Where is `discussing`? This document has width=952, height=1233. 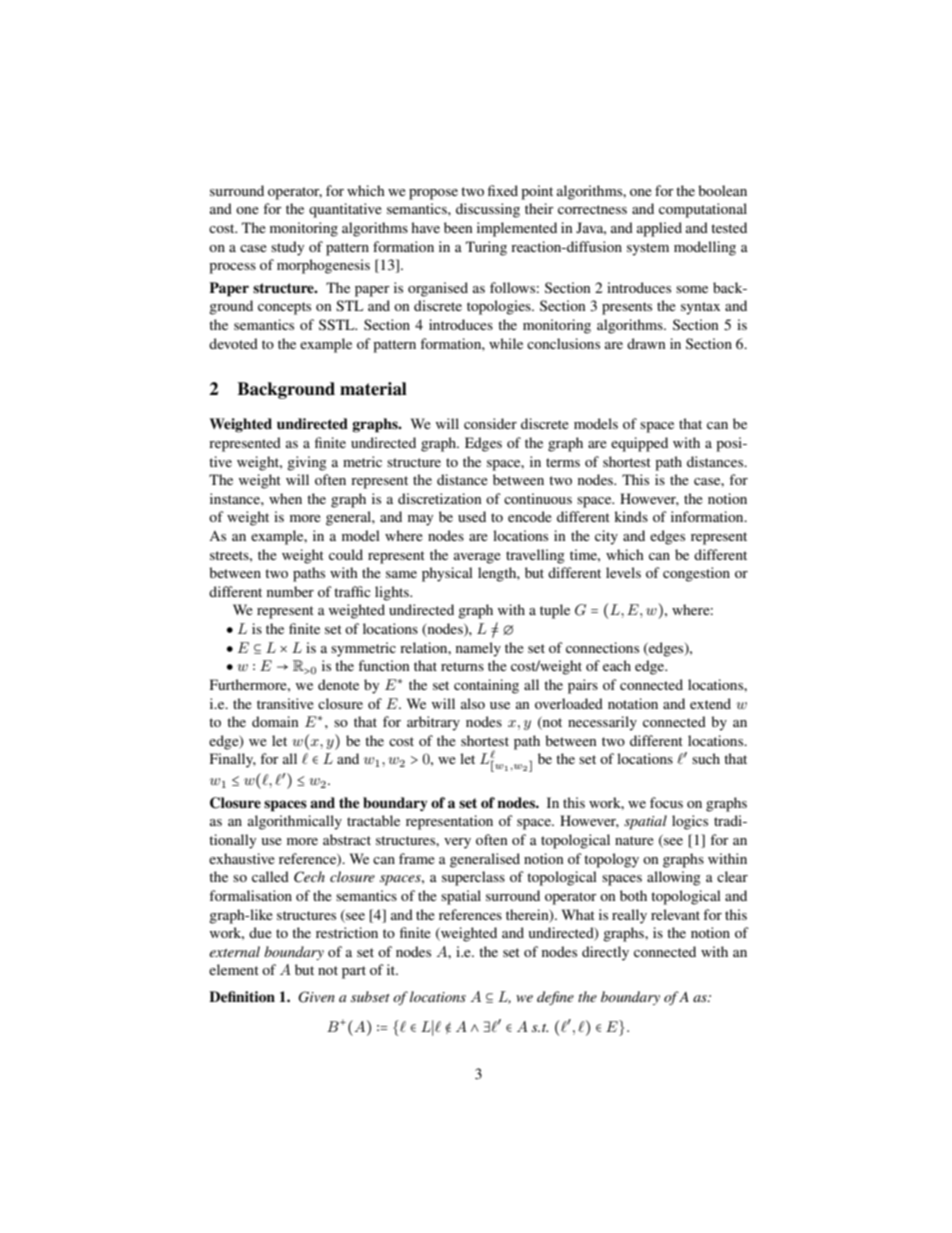
discussing is located at coordinates (488, 210).
